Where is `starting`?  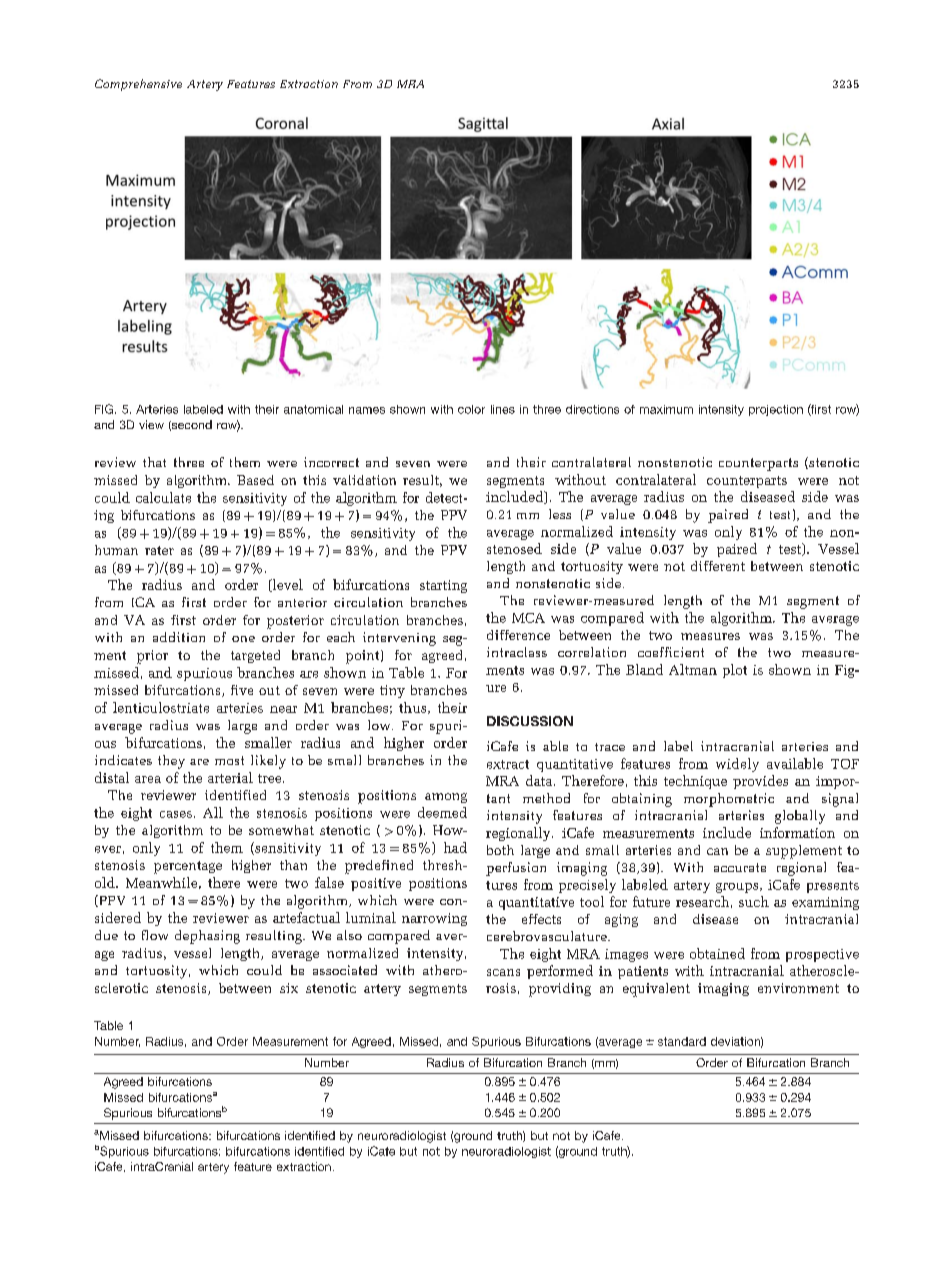 starting is located at coordinates (443, 586).
